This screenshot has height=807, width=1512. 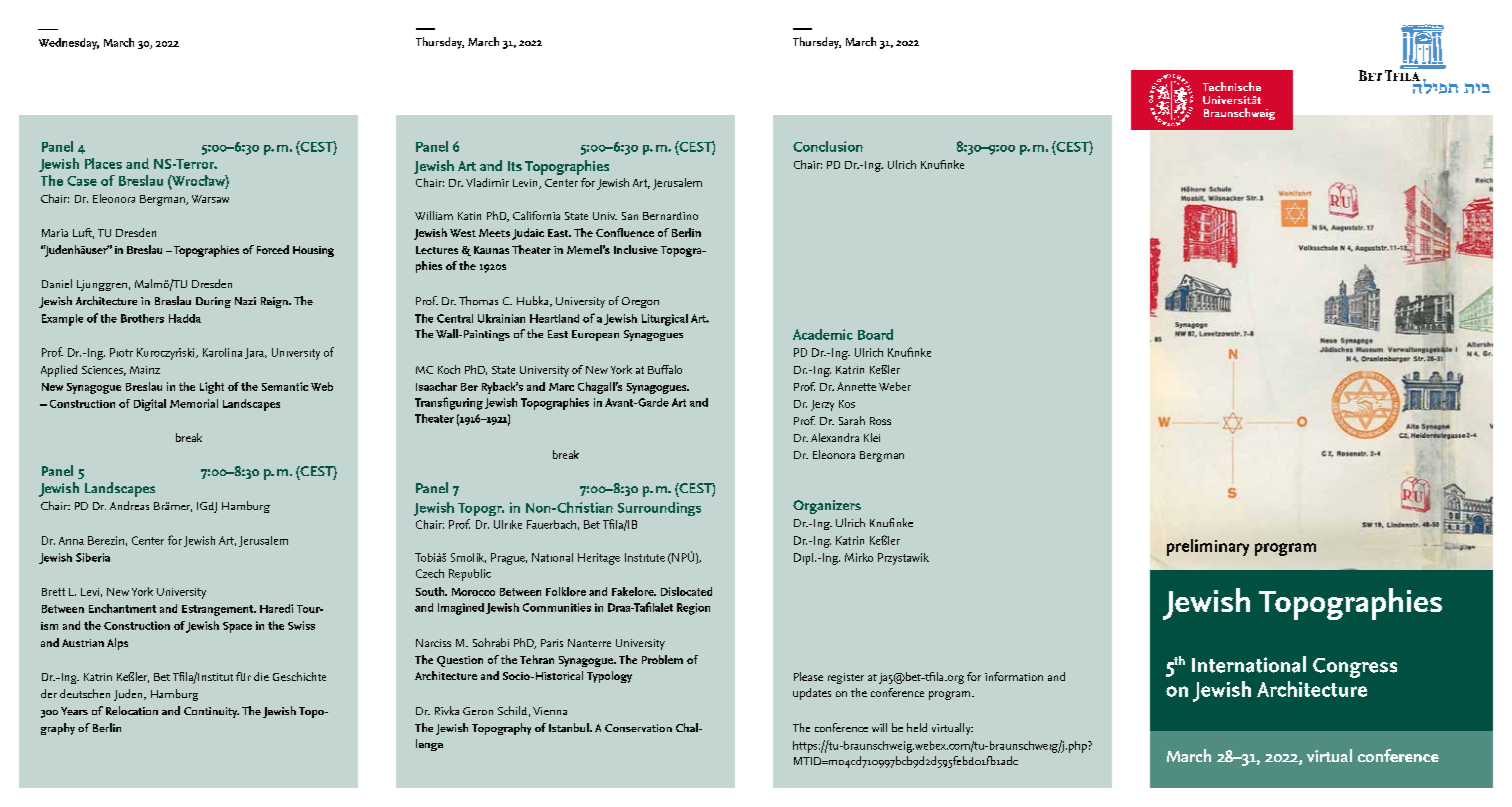 What do you see at coordinates (212, 388) in the screenshot?
I see `Light` at bounding box center [212, 388].
